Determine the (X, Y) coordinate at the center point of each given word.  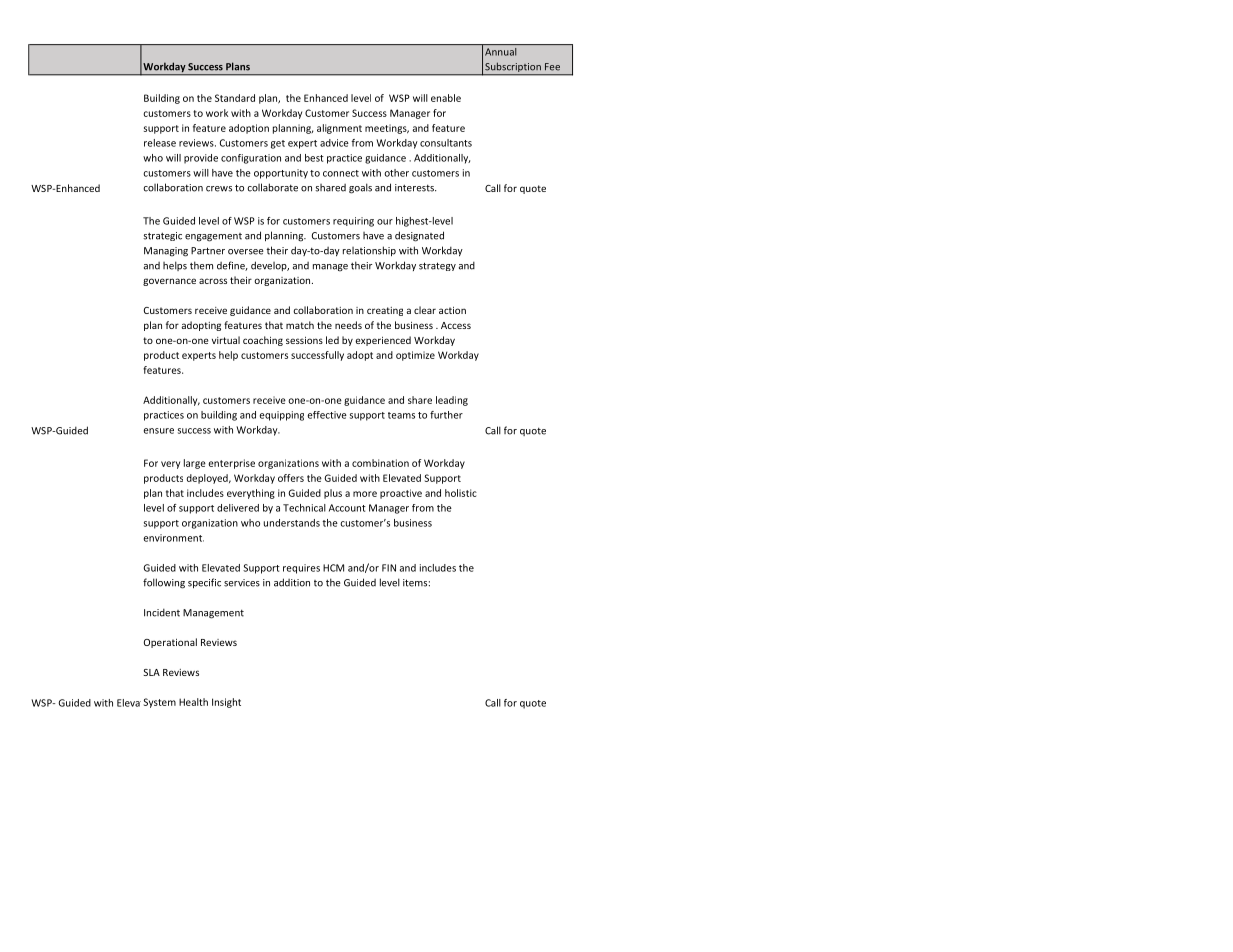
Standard (235, 98)
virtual (226, 340)
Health (193, 702)
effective (327, 415)
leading (452, 401)
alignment (339, 129)
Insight (226, 703)
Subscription (513, 68)
